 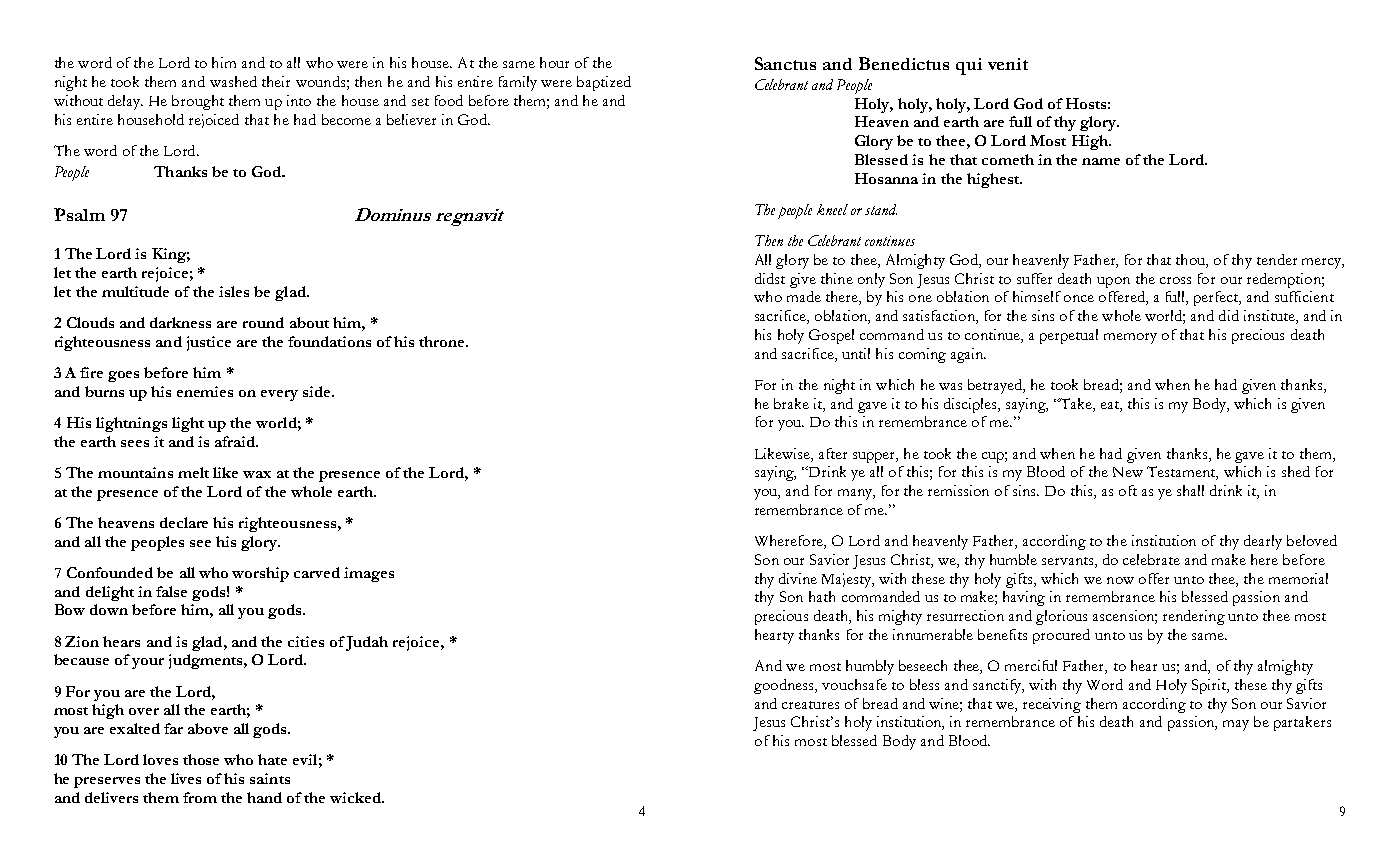 What do you see at coordinates (1128, 472) in the screenshot?
I see `New` at bounding box center [1128, 472].
